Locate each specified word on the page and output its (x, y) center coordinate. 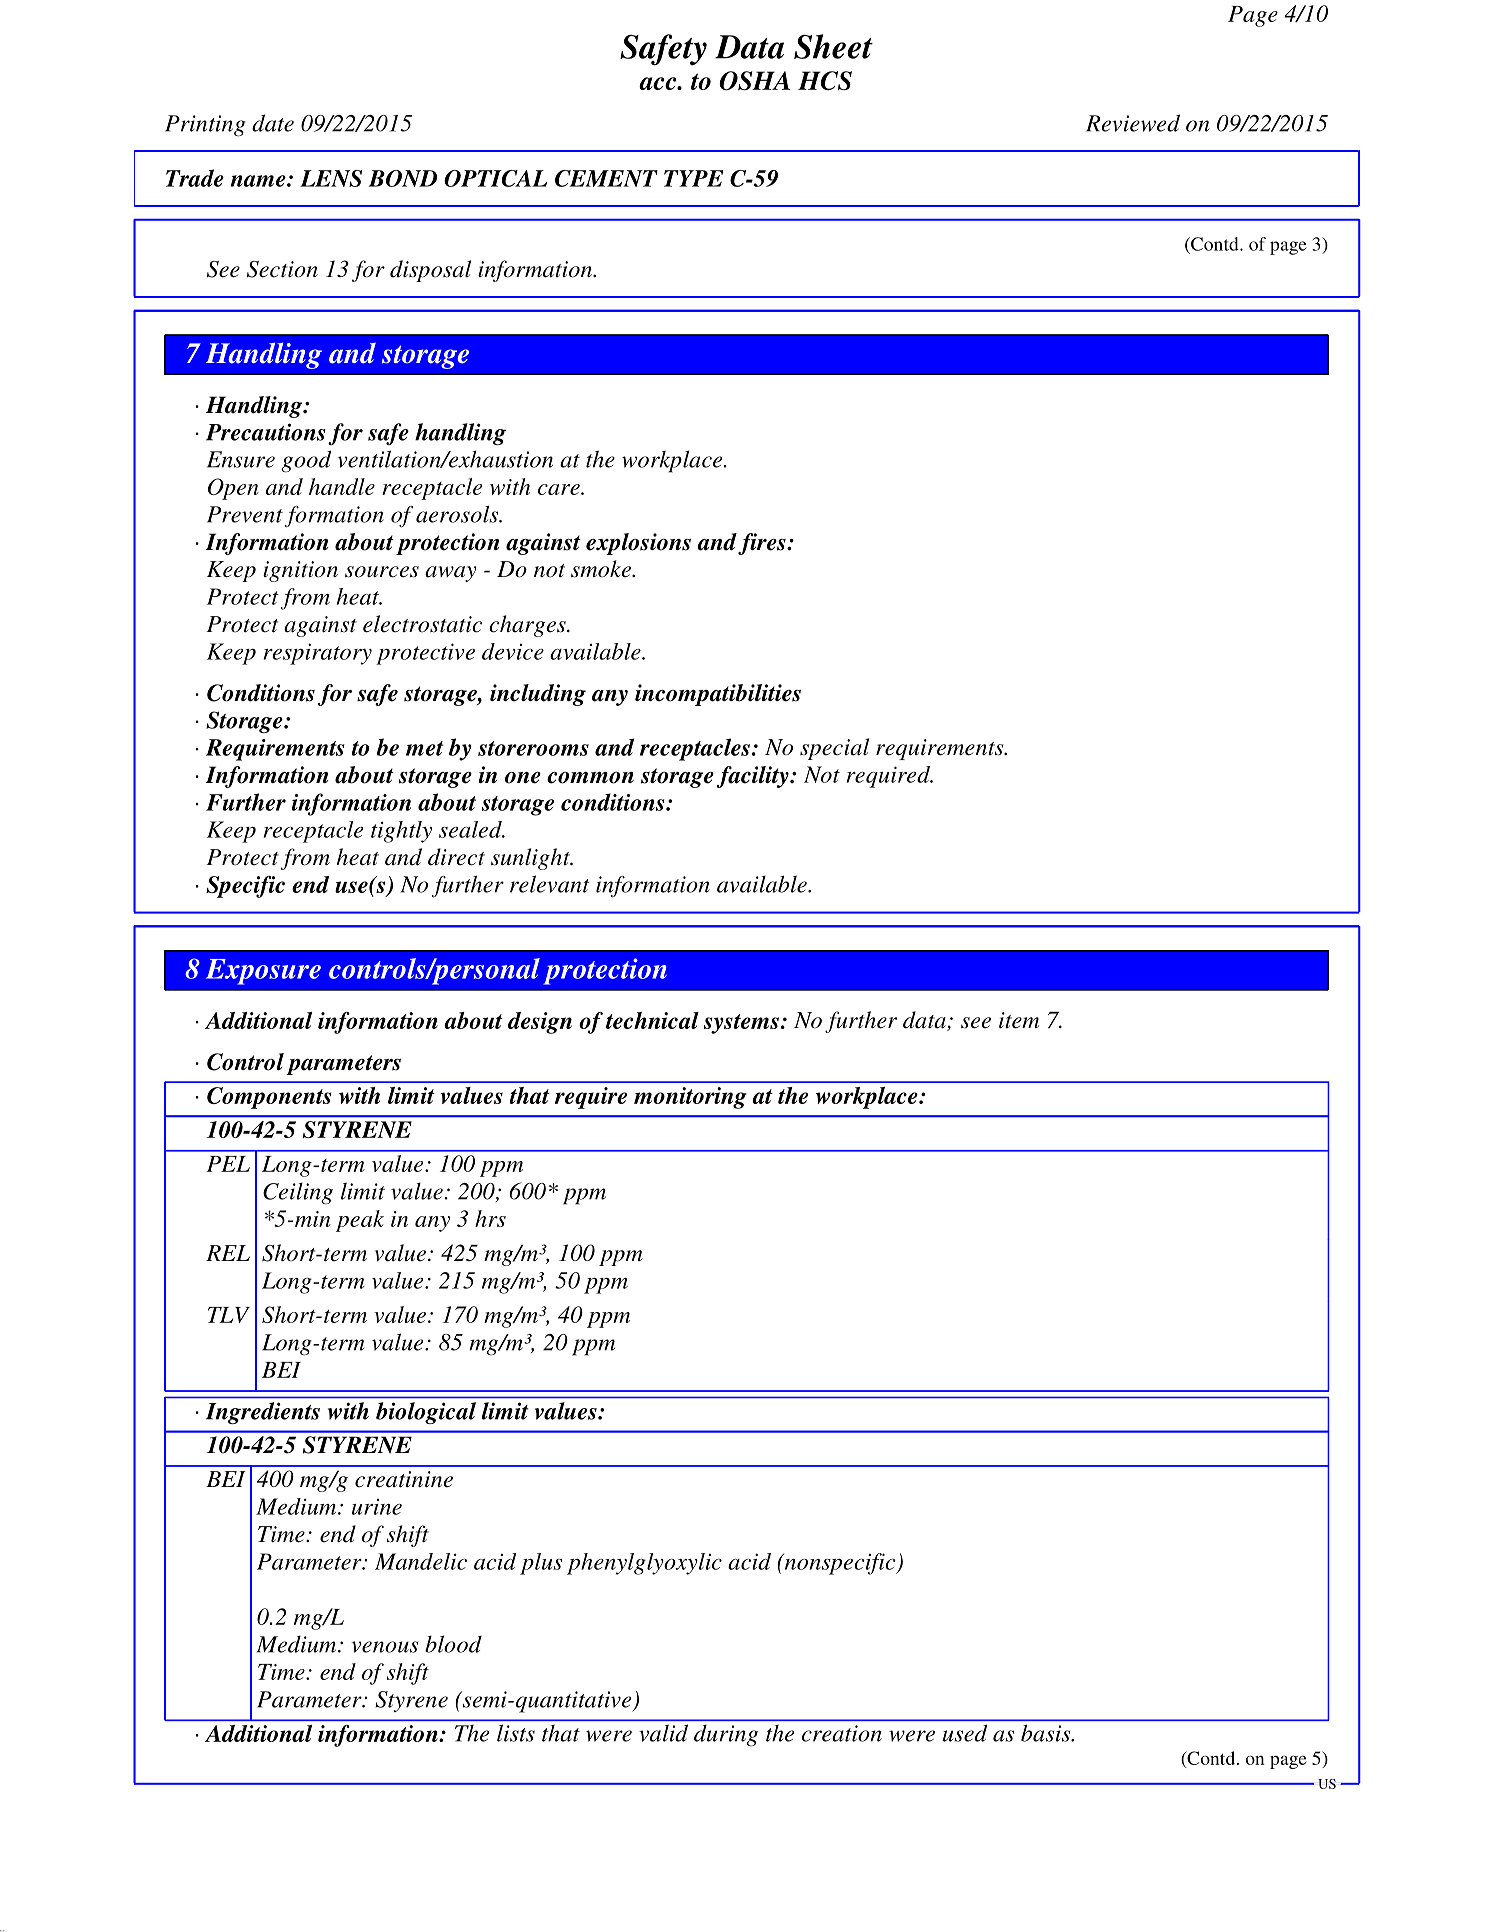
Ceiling (298, 1194)
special (834, 749)
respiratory (318, 654)
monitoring (690, 1098)
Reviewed (1133, 123)
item (1019, 1020)
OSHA (754, 81)
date (273, 123)
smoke (602, 569)
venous (385, 1647)
